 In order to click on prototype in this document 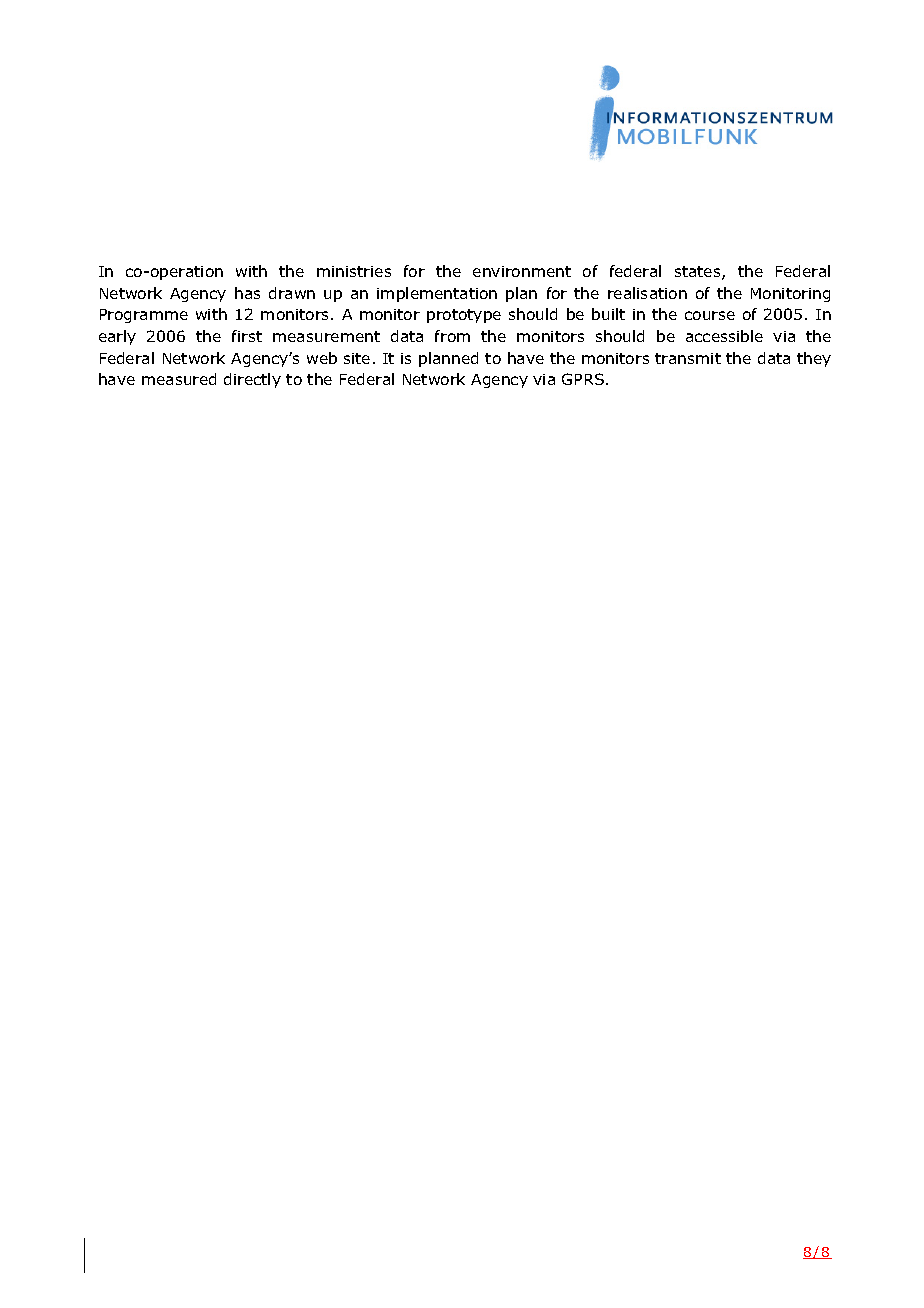, I will do `click(464, 316)`.
